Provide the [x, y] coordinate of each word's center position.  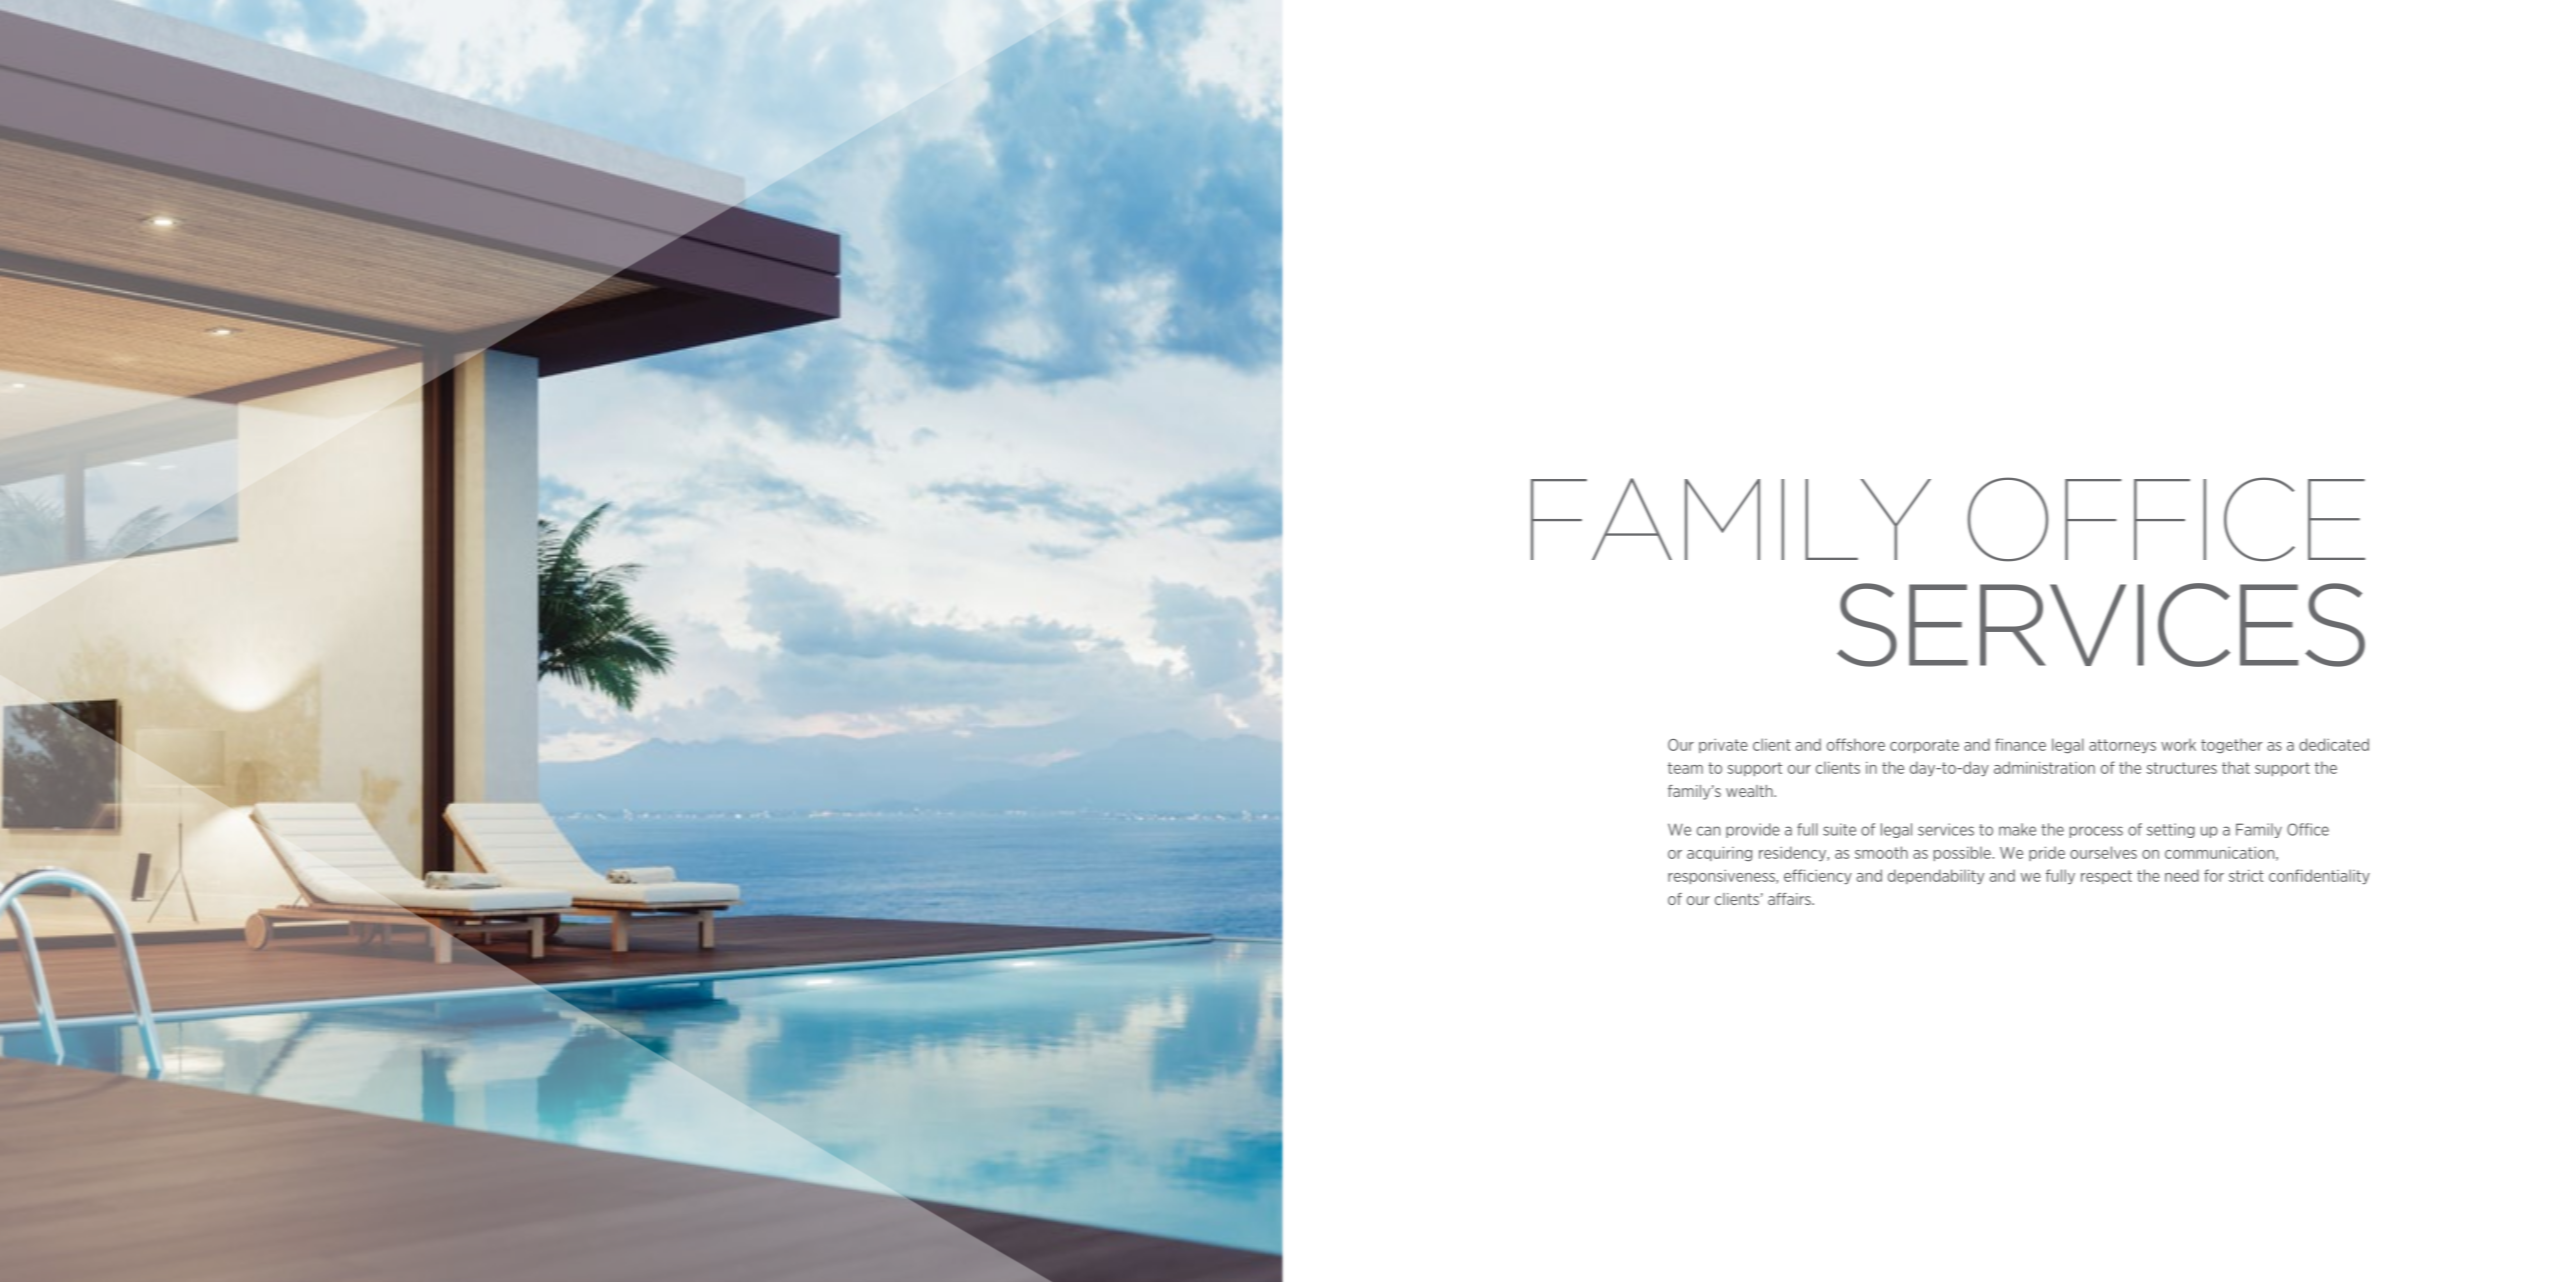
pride [2047, 853]
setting [2171, 830]
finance [2020, 744]
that [2236, 767]
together [2231, 746]
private [1723, 746]
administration [2044, 767]
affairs [1790, 899]
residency [1794, 854]
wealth [1750, 791]
